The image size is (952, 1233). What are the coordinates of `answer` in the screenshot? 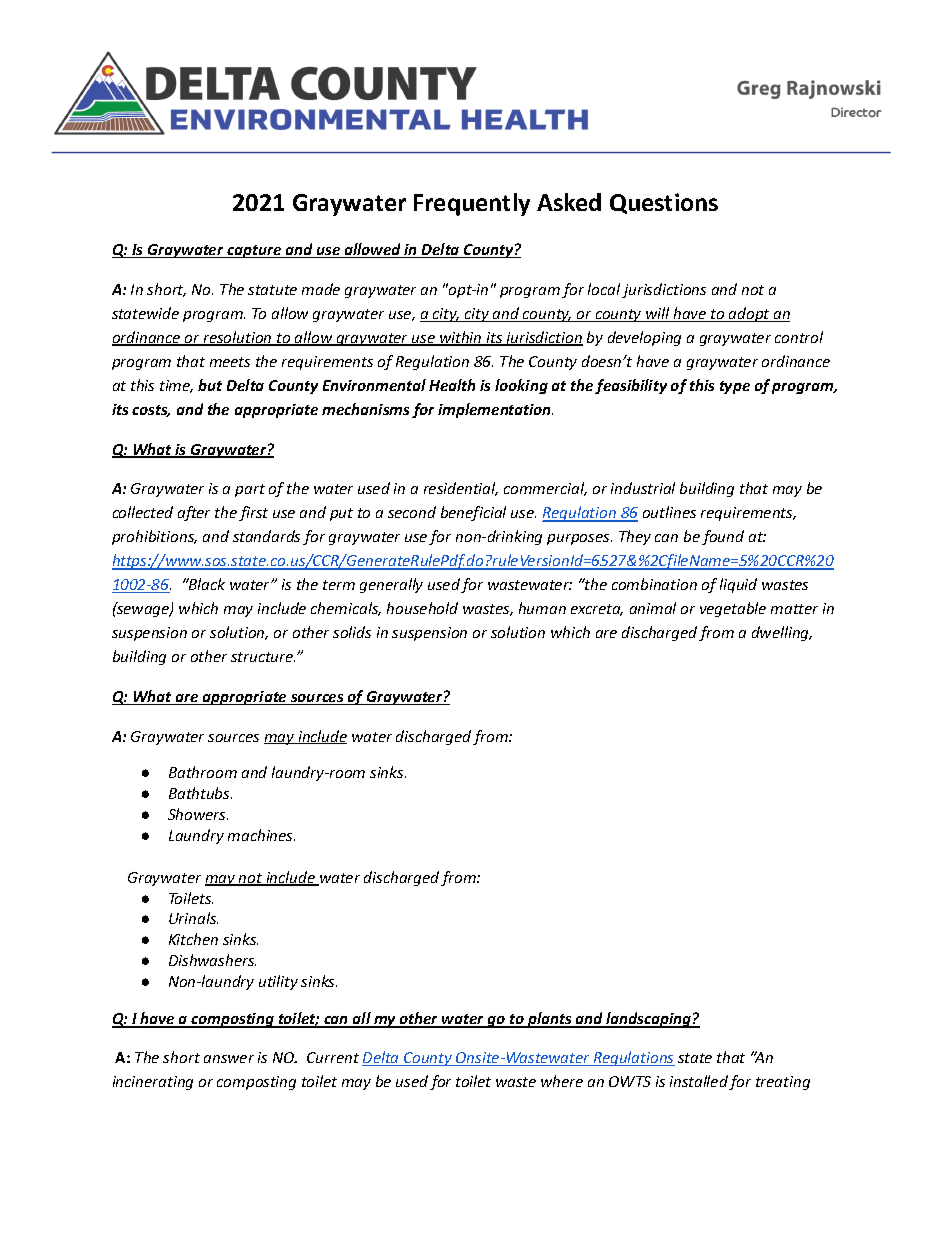 It's located at (229, 1059).
